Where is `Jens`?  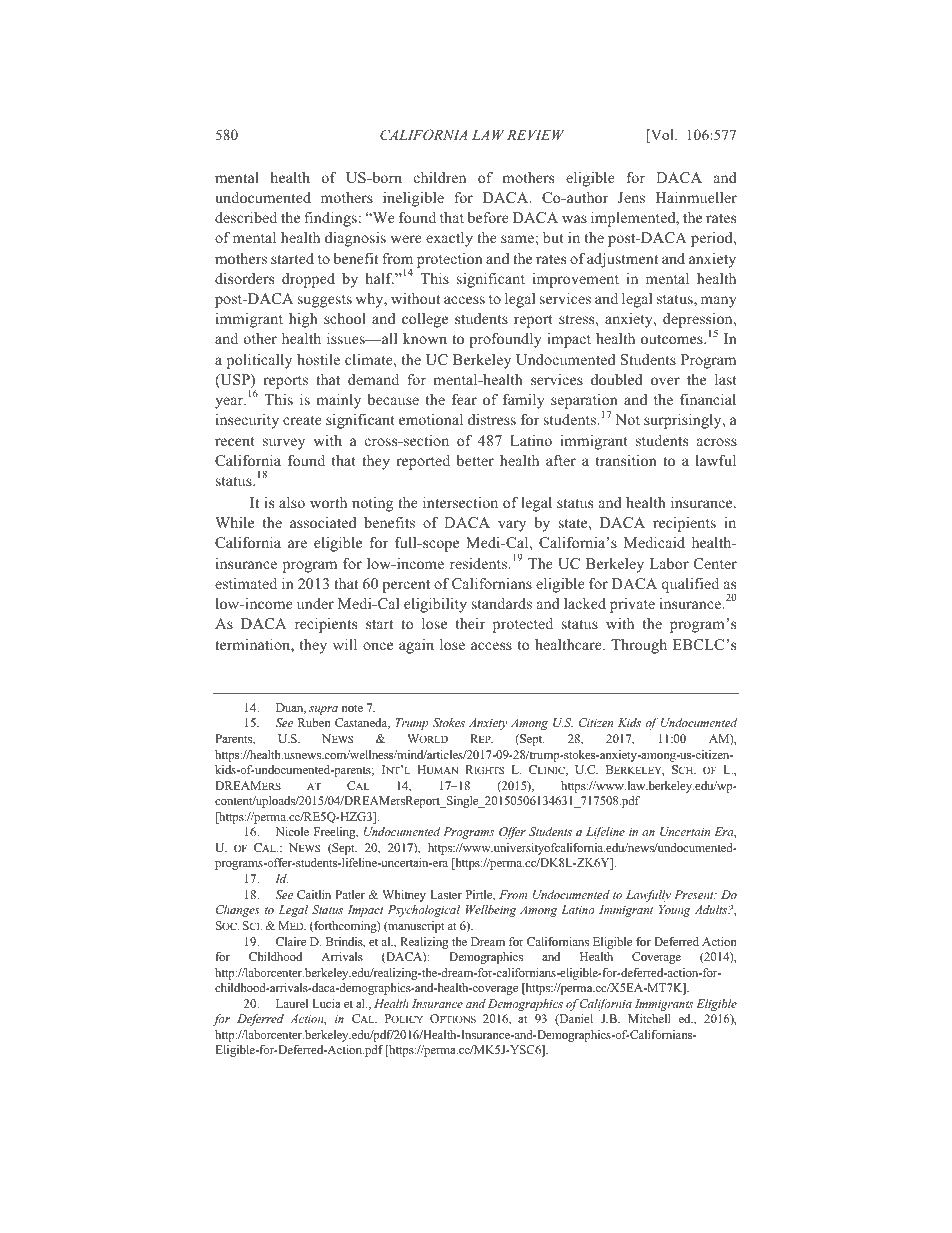 Jens is located at coordinates (631, 198).
